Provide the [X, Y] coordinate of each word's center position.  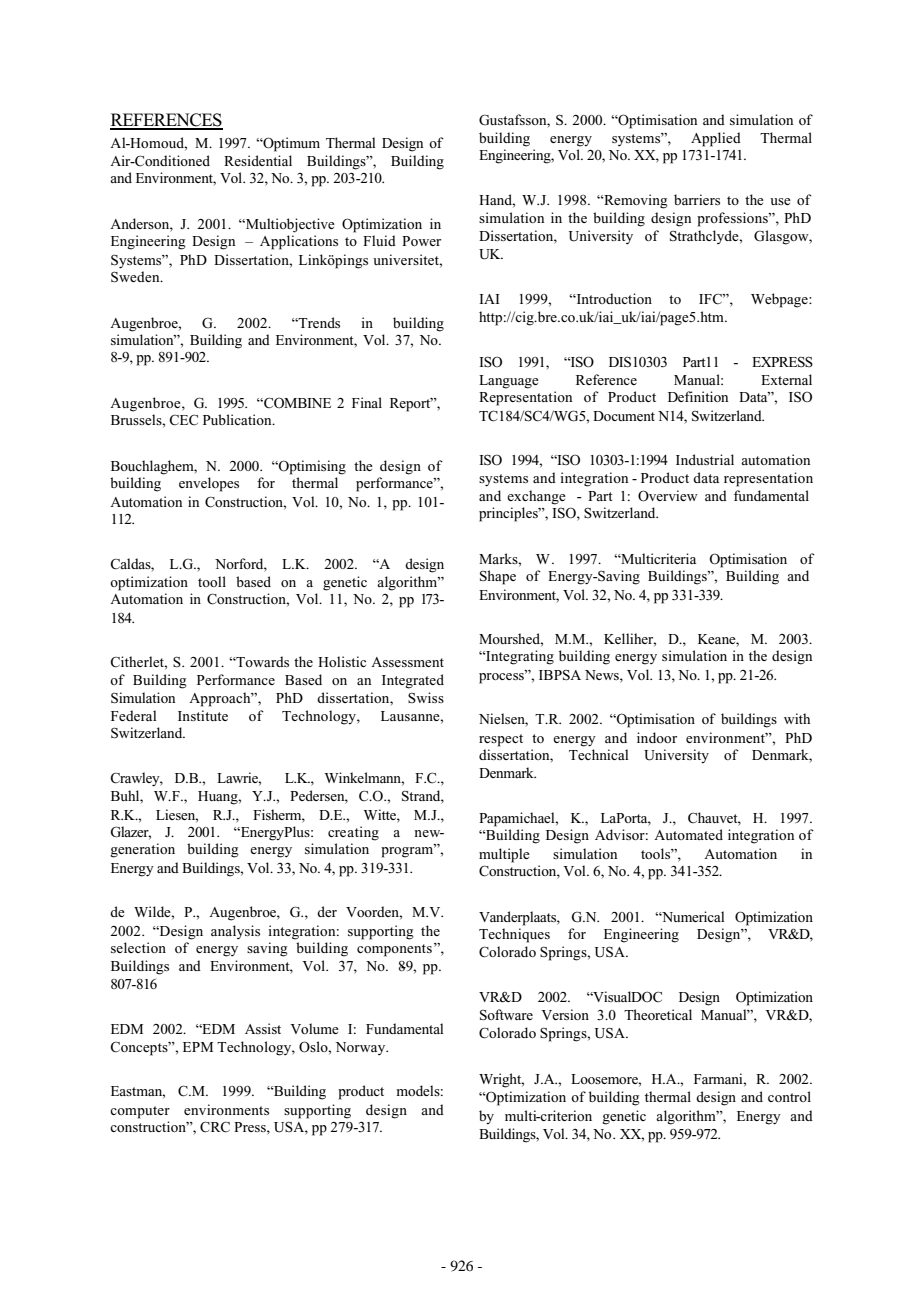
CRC [215, 1127]
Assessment [407, 662]
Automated [688, 834]
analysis [235, 932]
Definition [698, 396]
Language [509, 382]
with [797, 718]
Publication [238, 419]
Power [421, 241]
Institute [203, 715]
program [408, 851]
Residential [258, 160]
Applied [716, 139]
